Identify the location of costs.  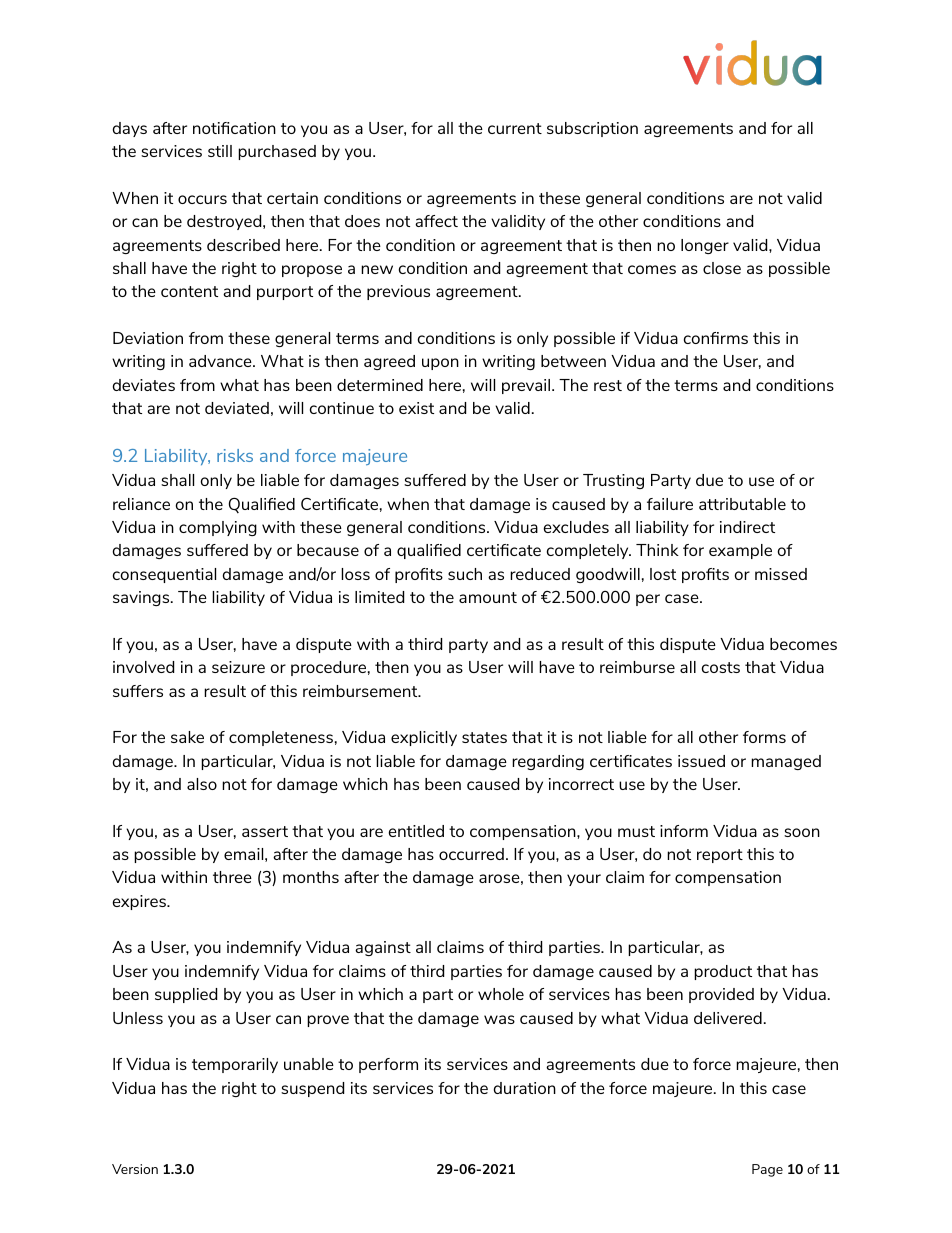
(721, 667).
